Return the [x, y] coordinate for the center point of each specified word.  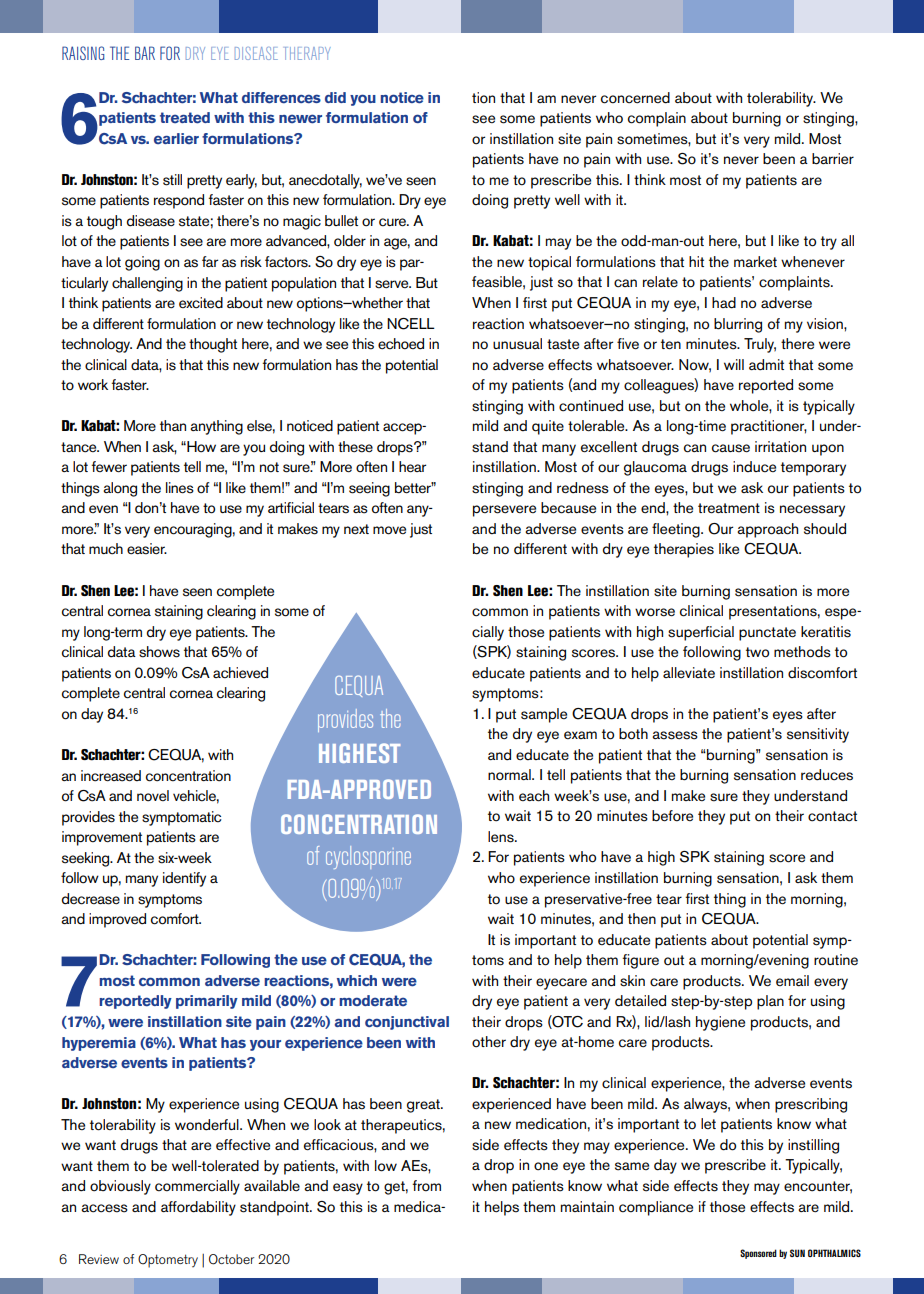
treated [185, 118]
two [757, 652]
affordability [198, 1208]
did [335, 97]
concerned [635, 98]
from [426, 1186]
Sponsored [758, 1254]
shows [159, 652]
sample [544, 715]
